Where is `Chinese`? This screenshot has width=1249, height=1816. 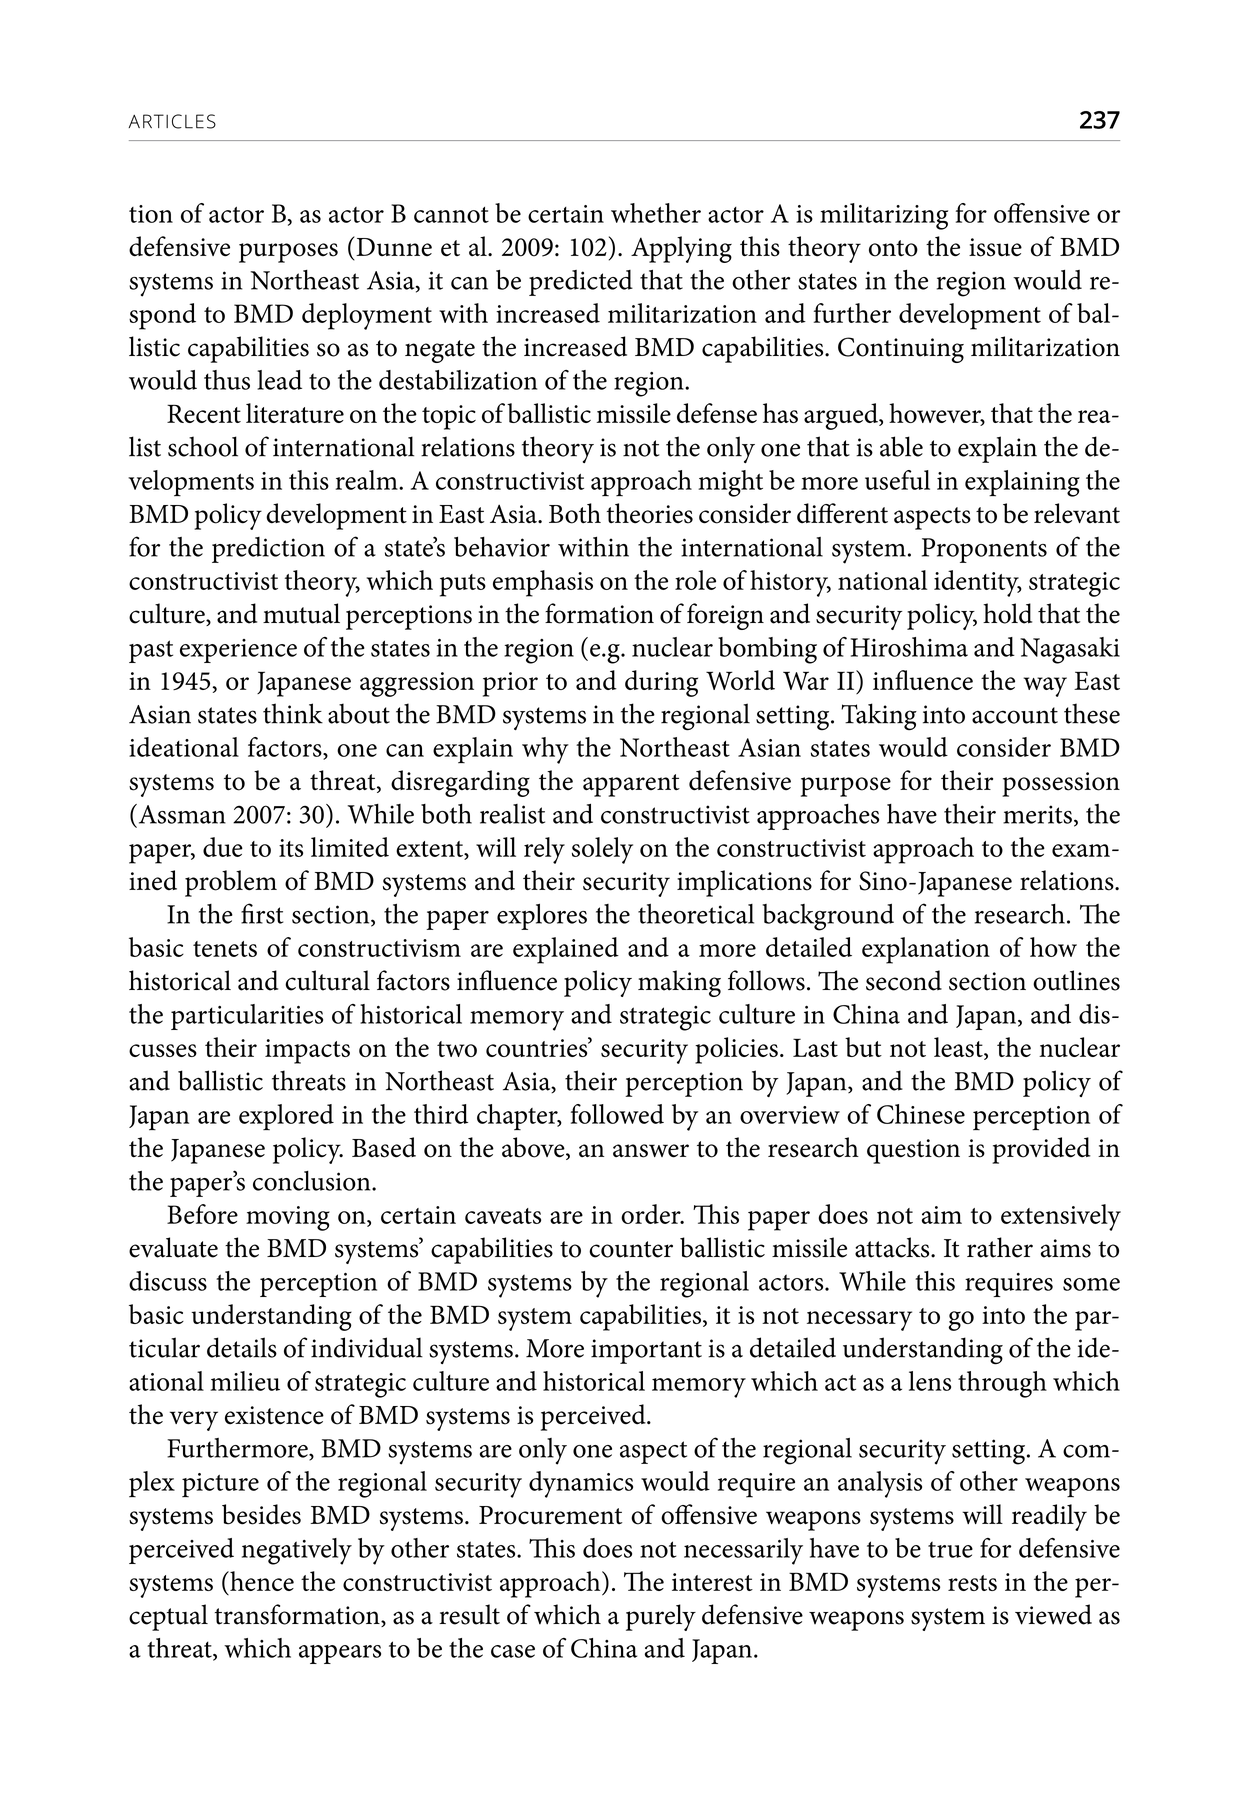
Chinese is located at coordinates (921, 1114).
